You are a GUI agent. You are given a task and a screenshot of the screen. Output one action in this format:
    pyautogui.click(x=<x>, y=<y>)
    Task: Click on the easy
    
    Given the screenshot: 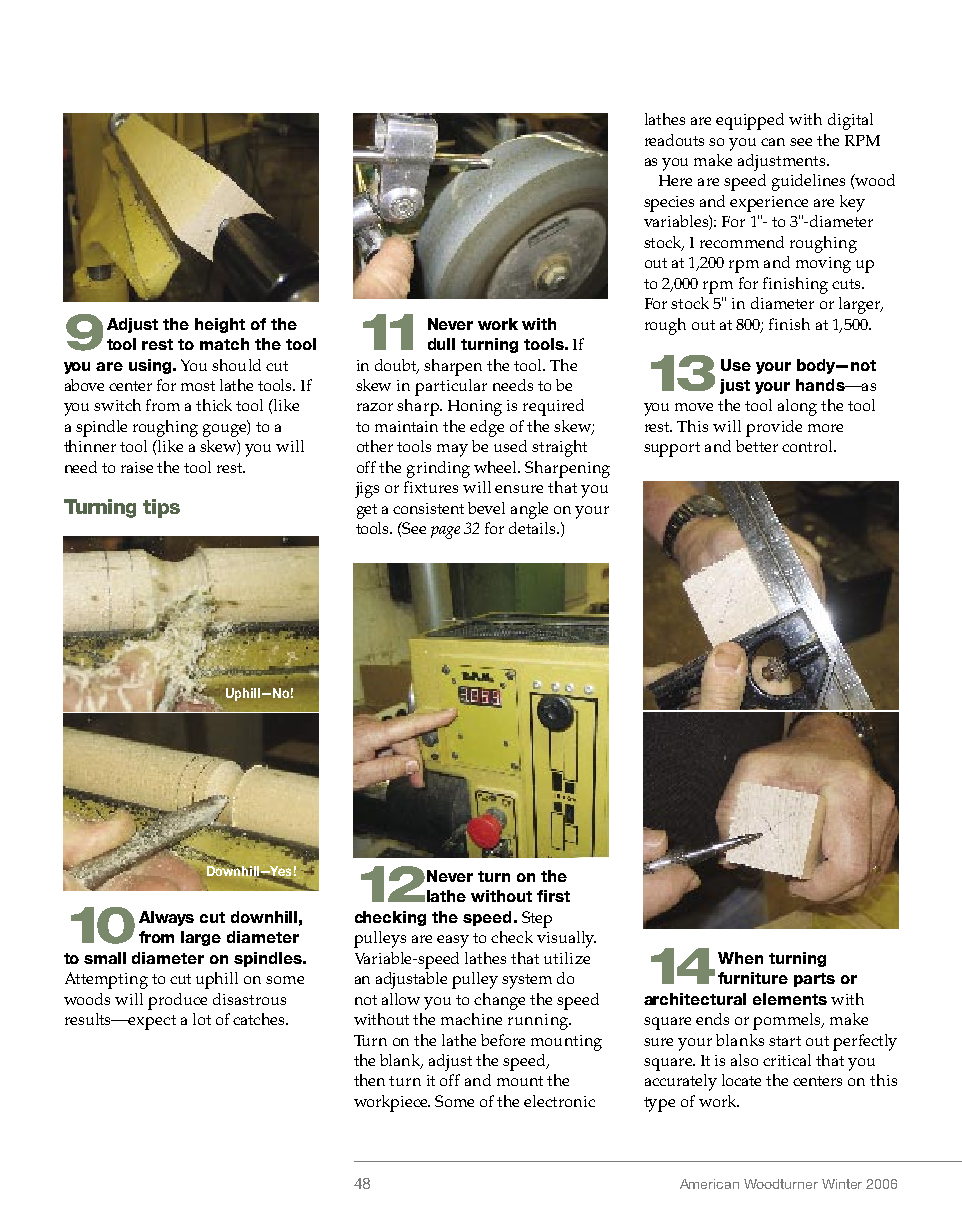 What is the action you would take?
    pyautogui.click(x=453, y=941)
